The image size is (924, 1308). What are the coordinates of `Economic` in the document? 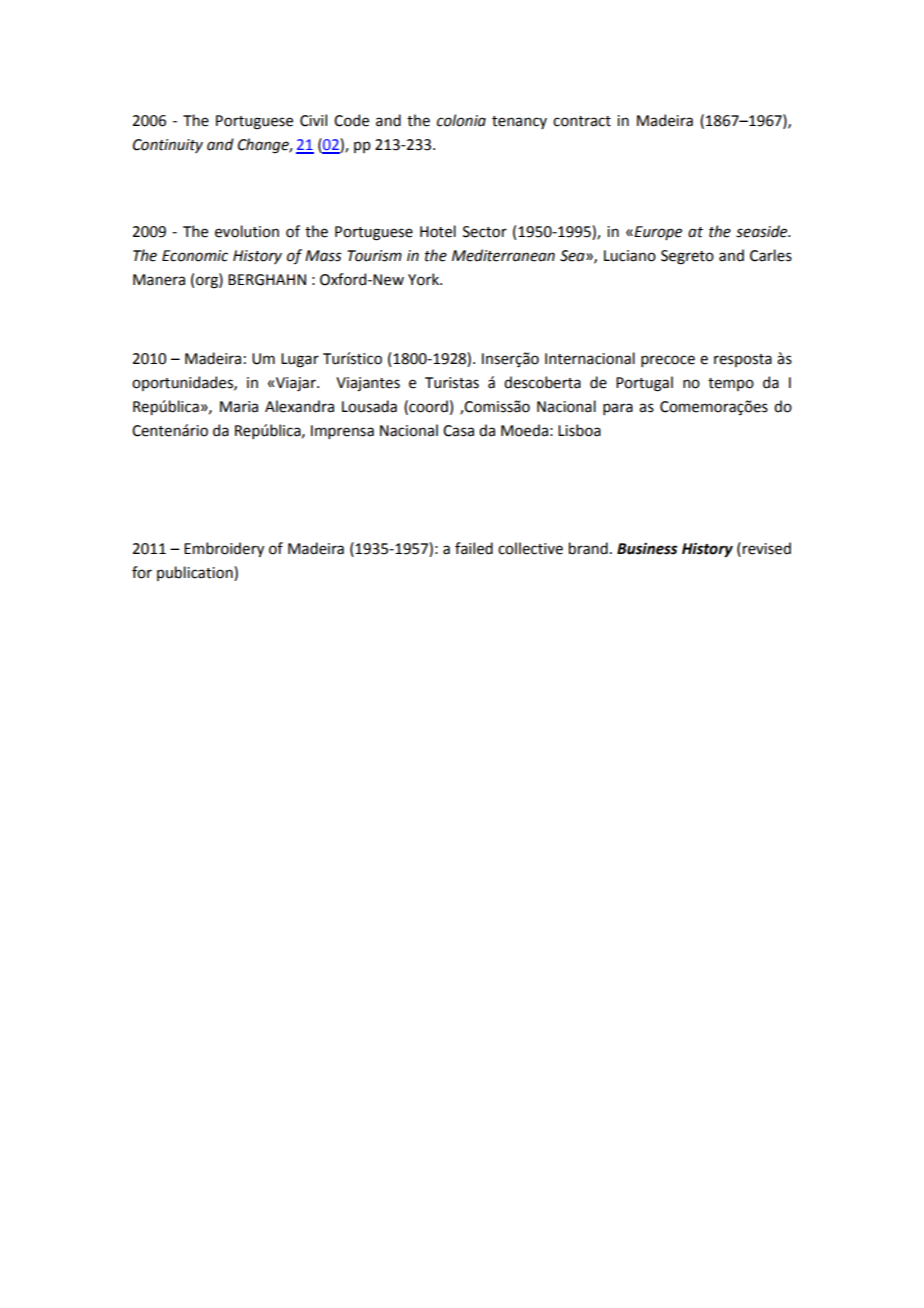 It's located at (195, 256).
